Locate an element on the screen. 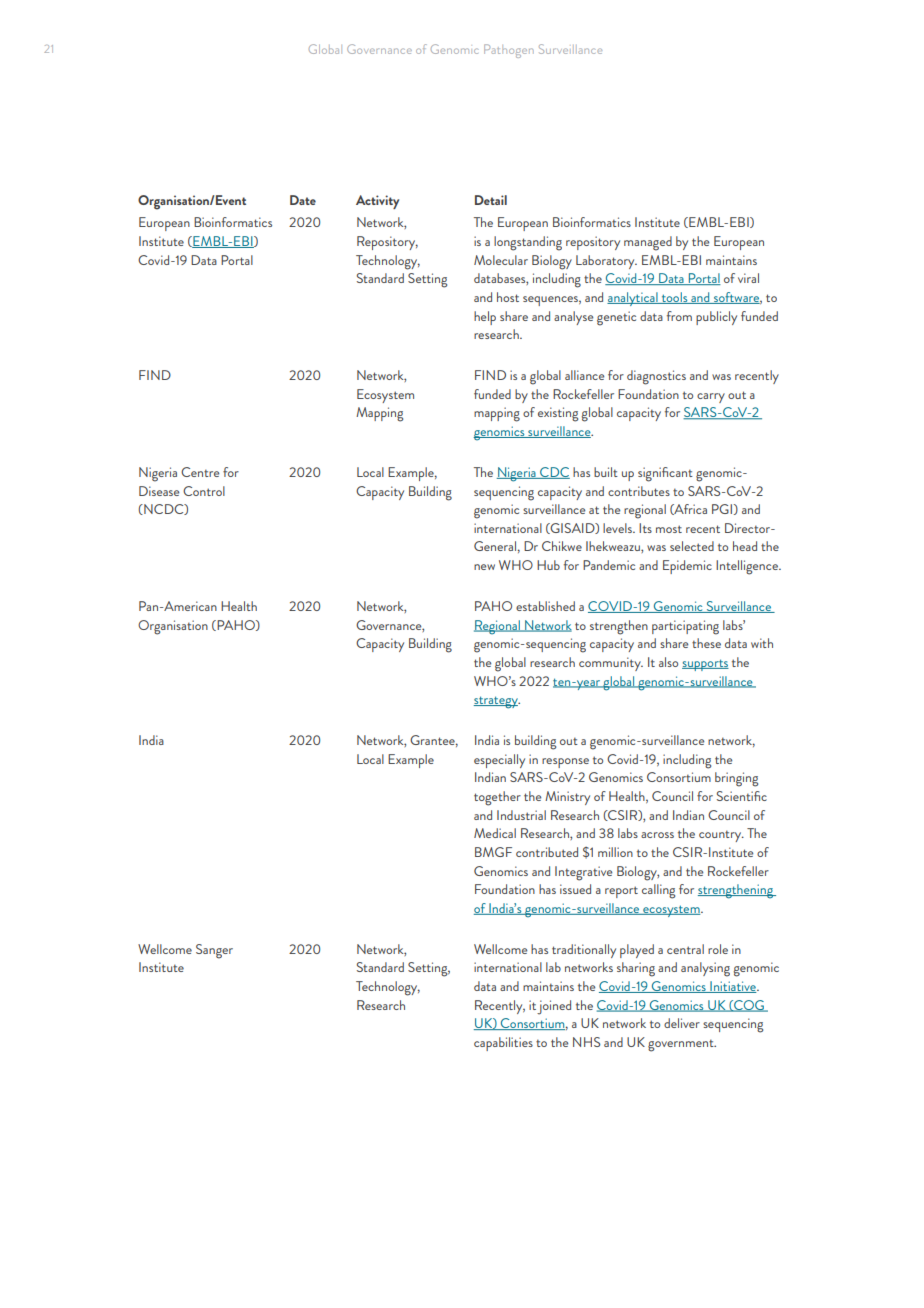 This screenshot has width=924, height=1308. Control is located at coordinates (204, 491).
